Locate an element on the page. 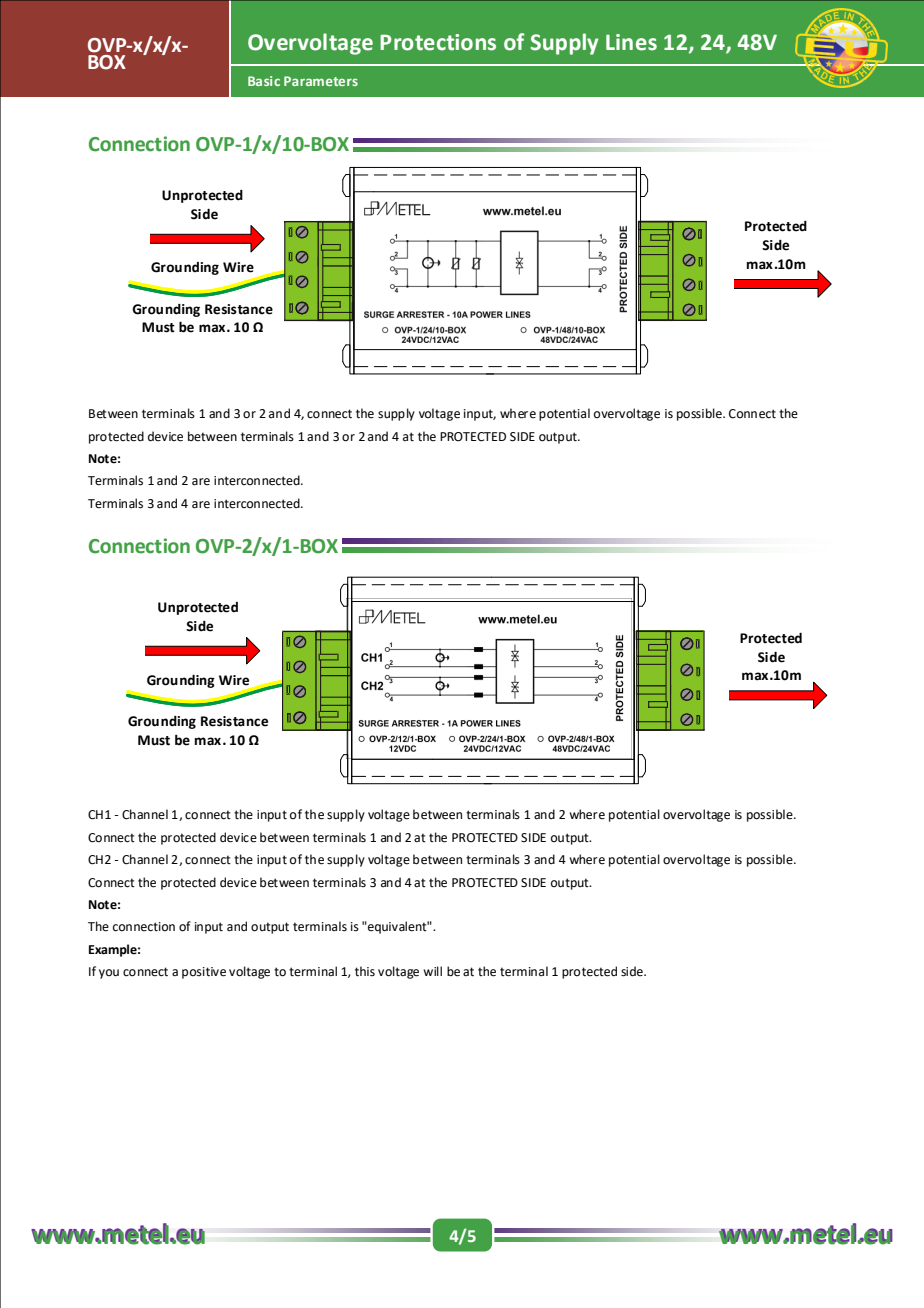 Image resolution: width=924 pixels, height=1308 pixels. this is located at coordinates (365, 971).
